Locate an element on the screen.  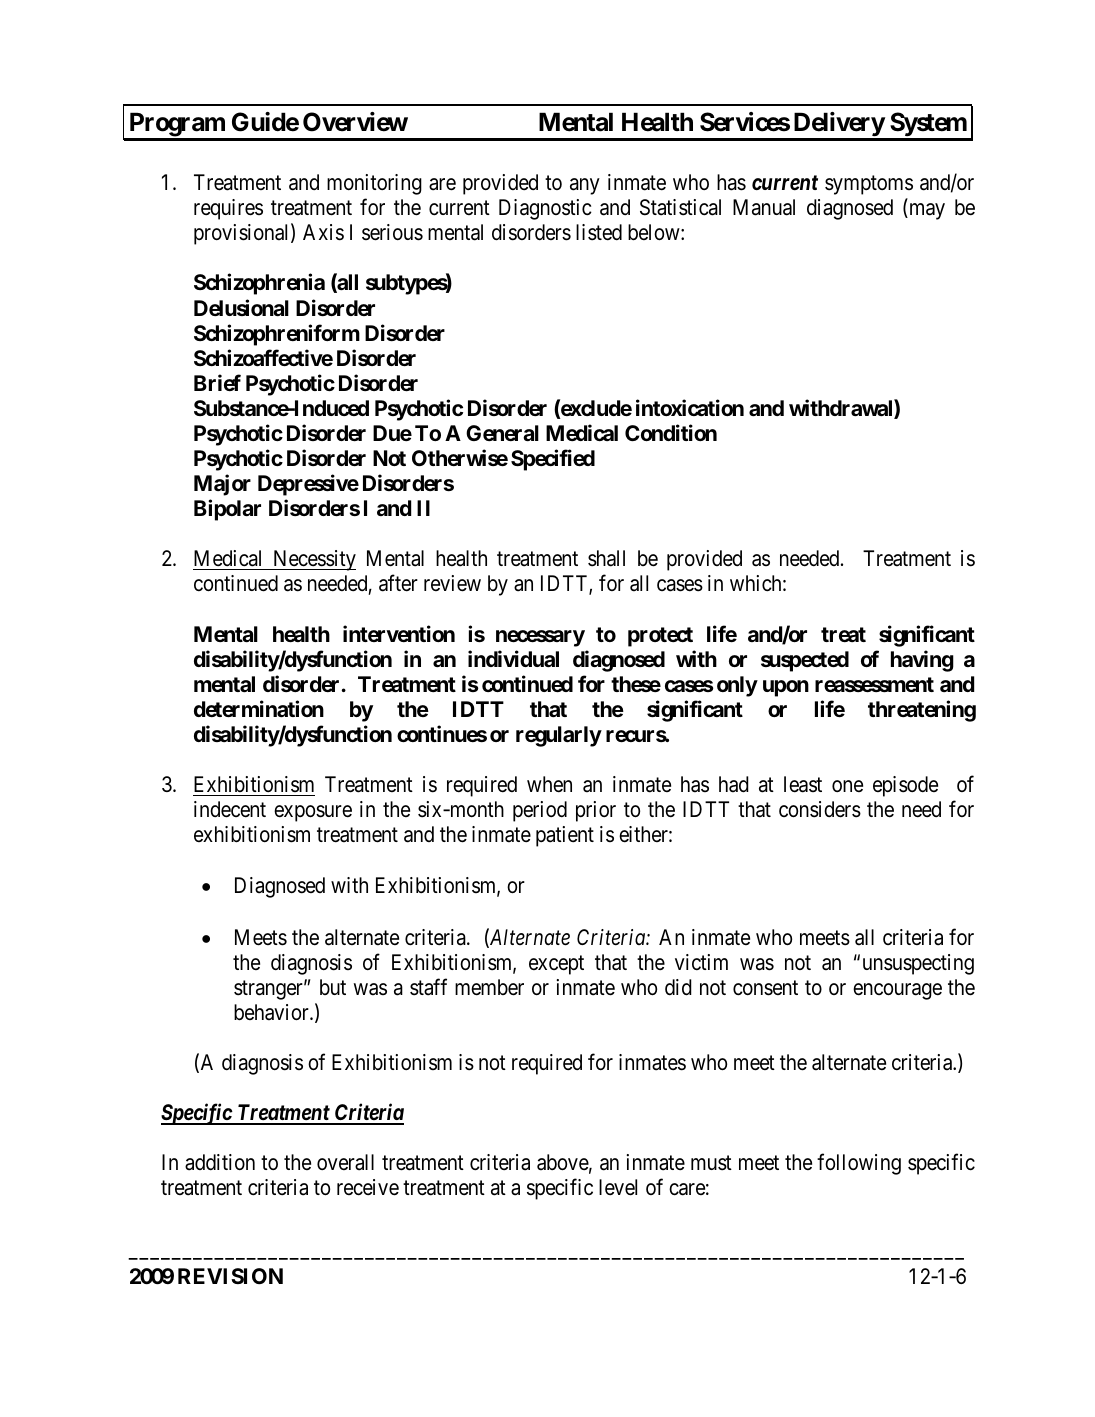
symptoms is located at coordinates (869, 185).
